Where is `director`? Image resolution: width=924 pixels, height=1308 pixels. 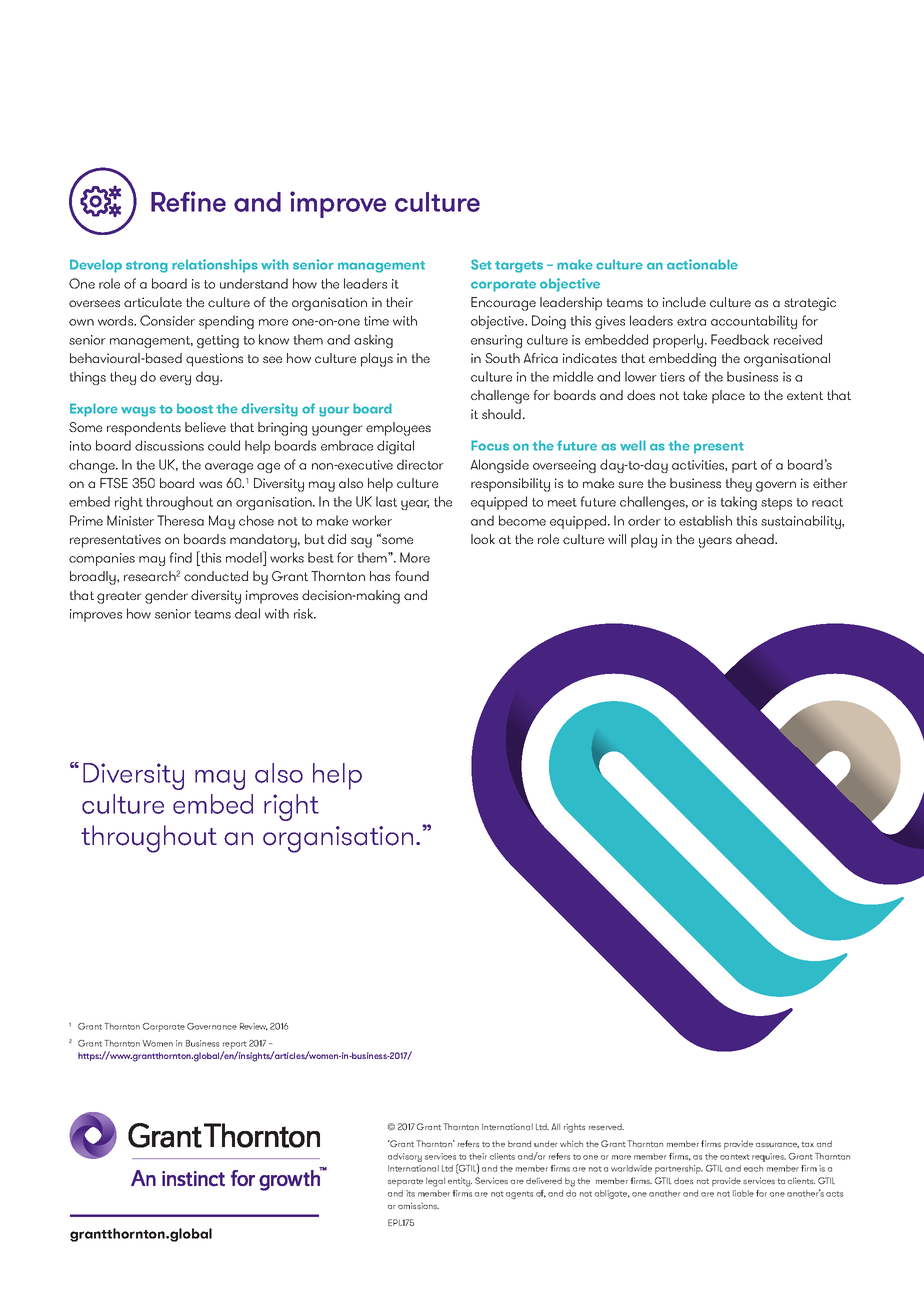 director is located at coordinates (420, 464).
